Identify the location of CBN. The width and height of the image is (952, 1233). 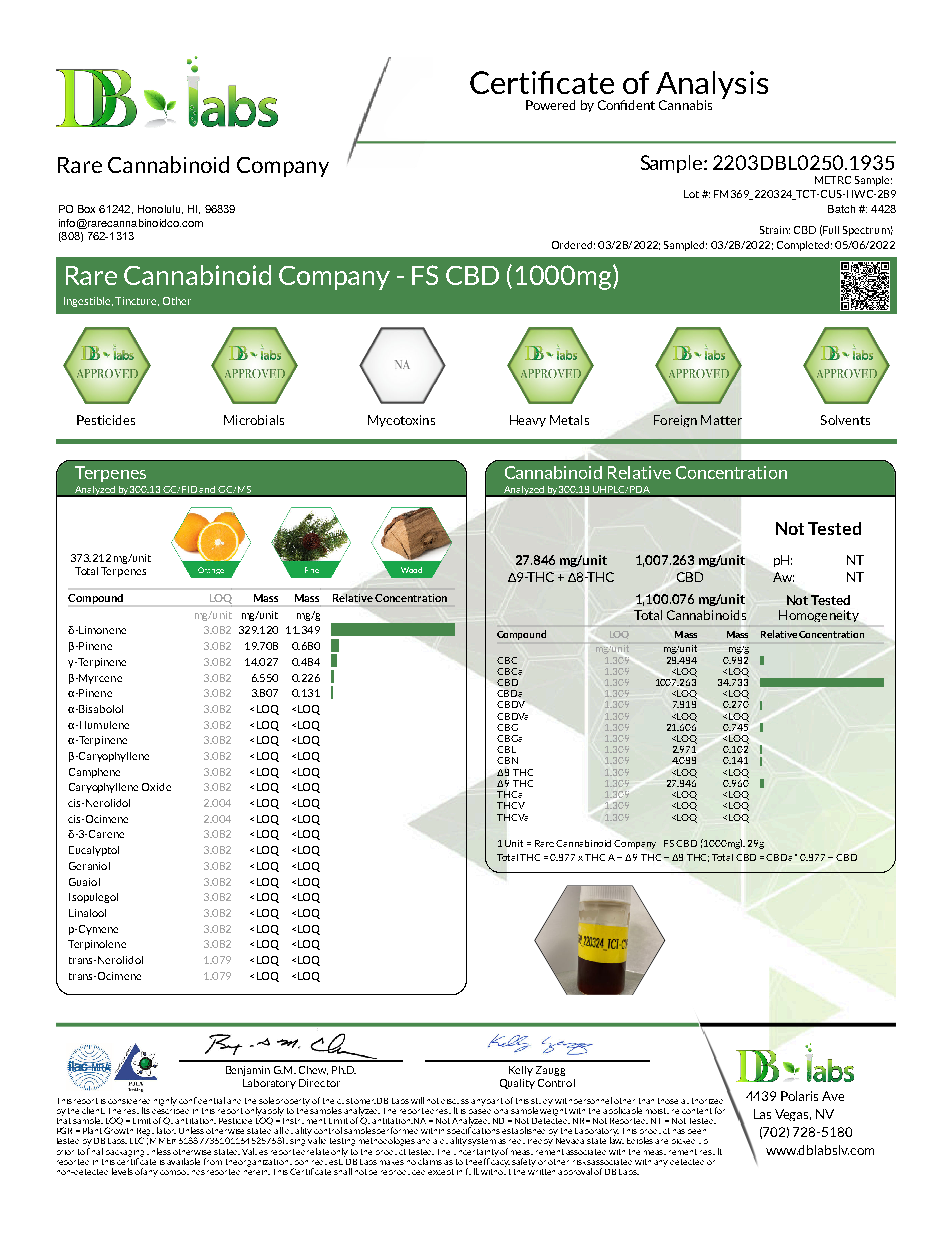
(507, 760).
